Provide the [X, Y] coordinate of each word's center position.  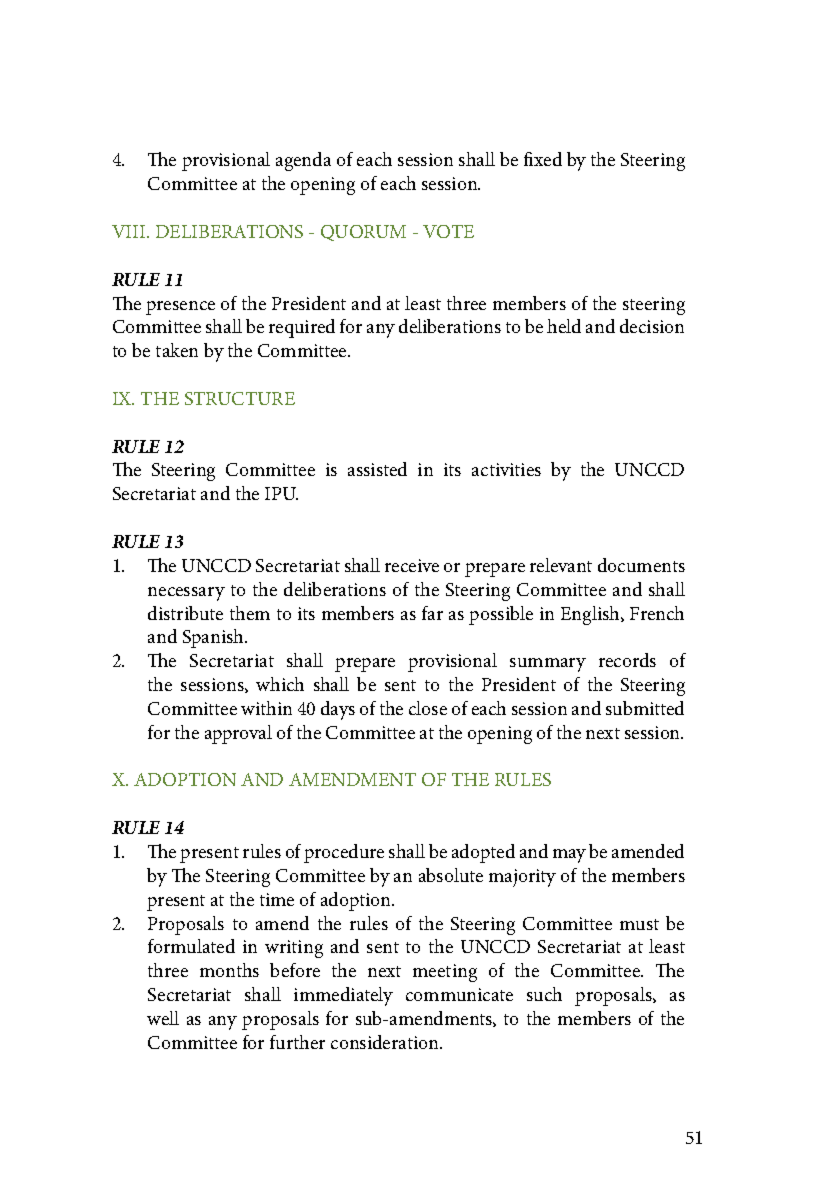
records [627, 660]
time [277, 899]
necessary [186, 594]
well [163, 1018]
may [569, 856]
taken [177, 350]
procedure [344, 853]
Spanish [214, 638]
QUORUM [363, 233]
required [302, 328]
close [428, 708]
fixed [543, 159]
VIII [130, 231]
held [564, 326]
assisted [377, 469]
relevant [561, 565]
